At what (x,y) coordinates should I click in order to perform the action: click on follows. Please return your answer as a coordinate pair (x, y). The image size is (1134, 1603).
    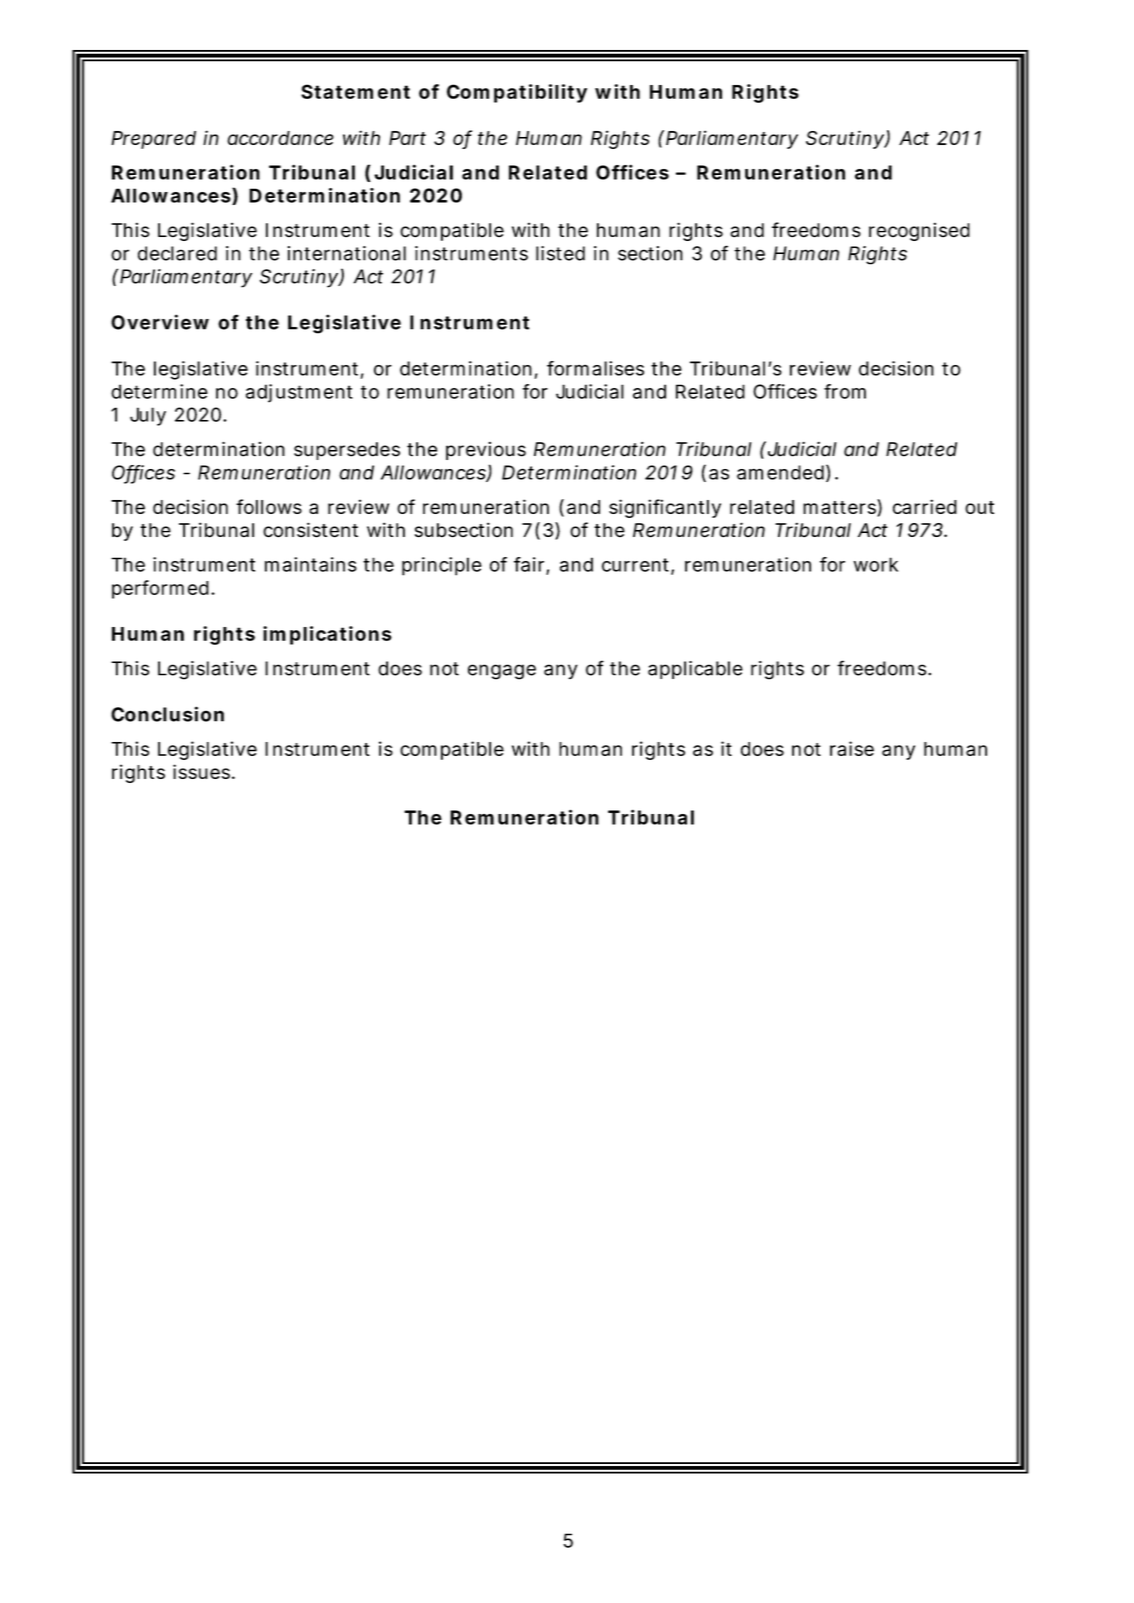
    Looking at the image, I should click on (269, 506).
